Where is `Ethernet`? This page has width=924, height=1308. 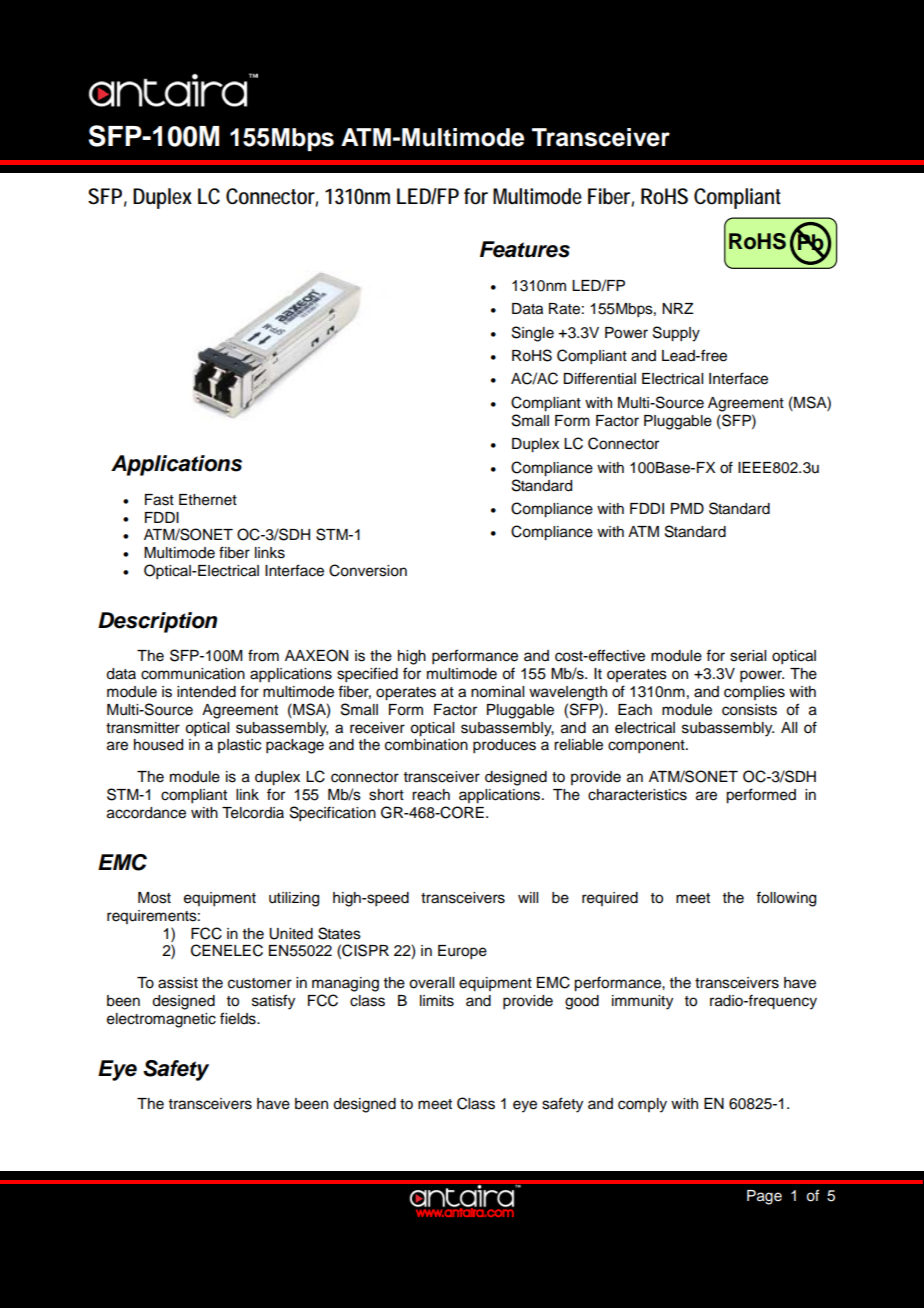 Ethernet is located at coordinates (208, 500).
